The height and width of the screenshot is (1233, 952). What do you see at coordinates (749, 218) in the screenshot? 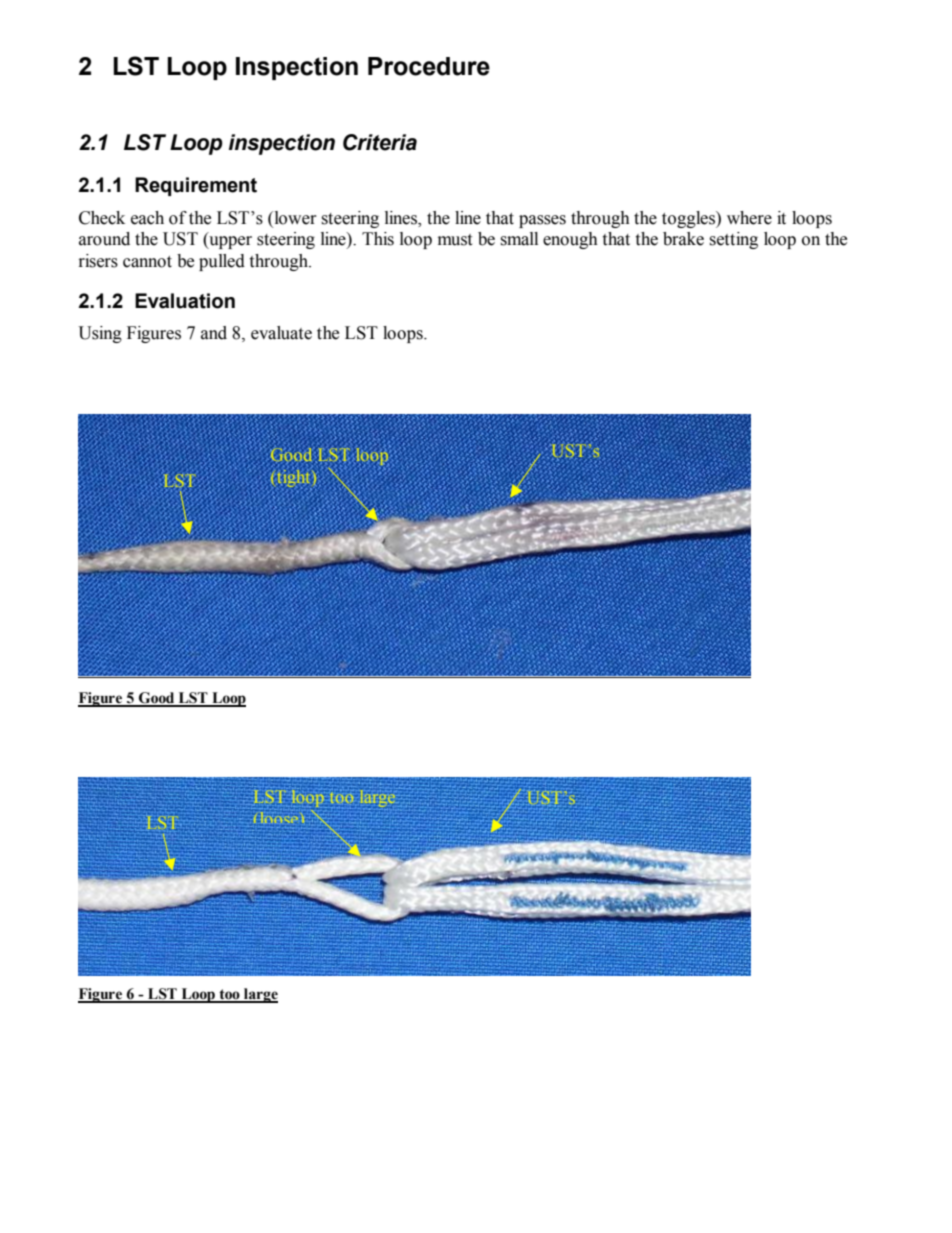
I see `where` at bounding box center [749, 218].
